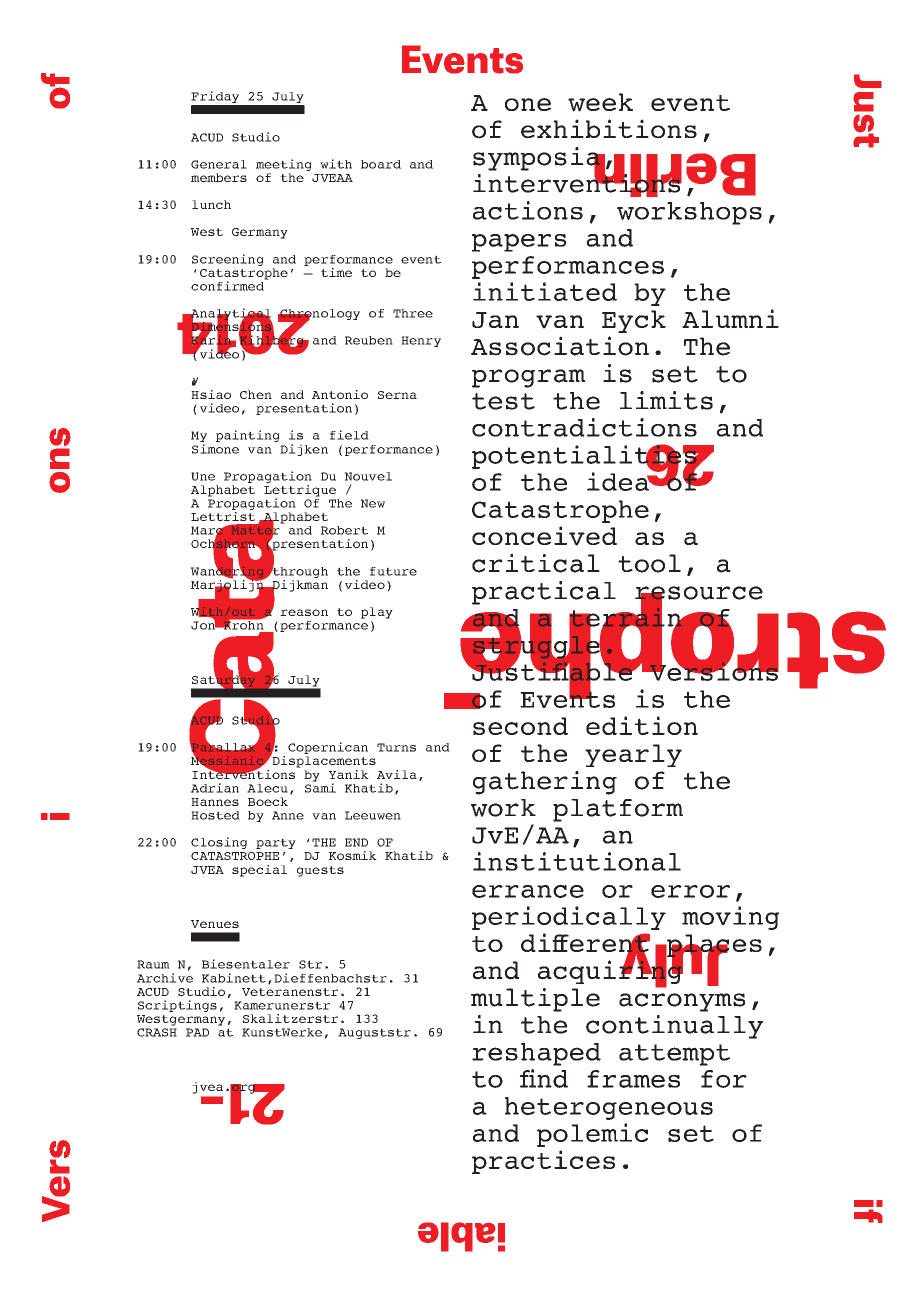  What do you see at coordinates (609, 1108) in the document?
I see `heterogeneous` at bounding box center [609, 1108].
